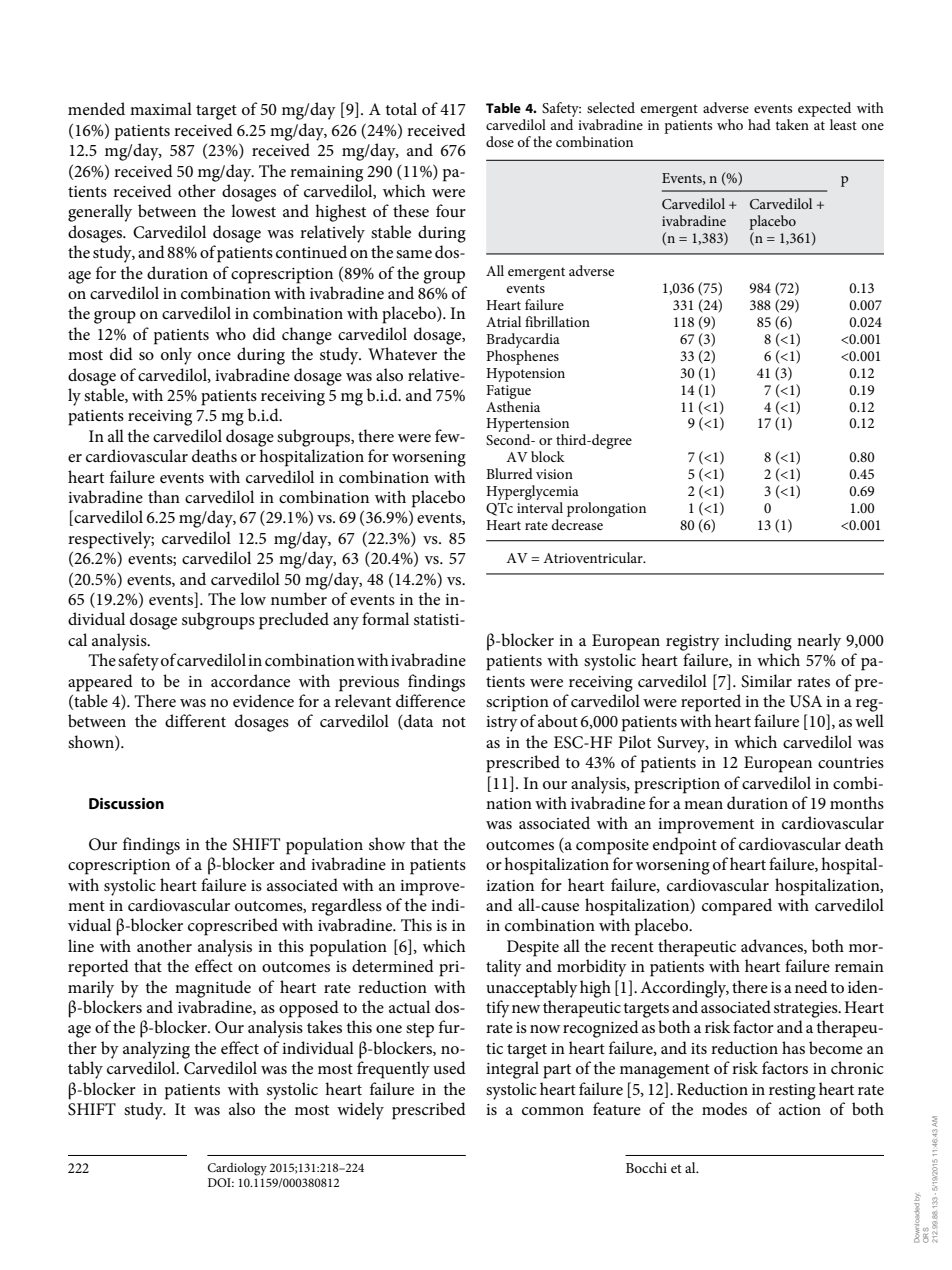 This document has height=1270, width=952. I want to click on mean, so click(703, 805).
